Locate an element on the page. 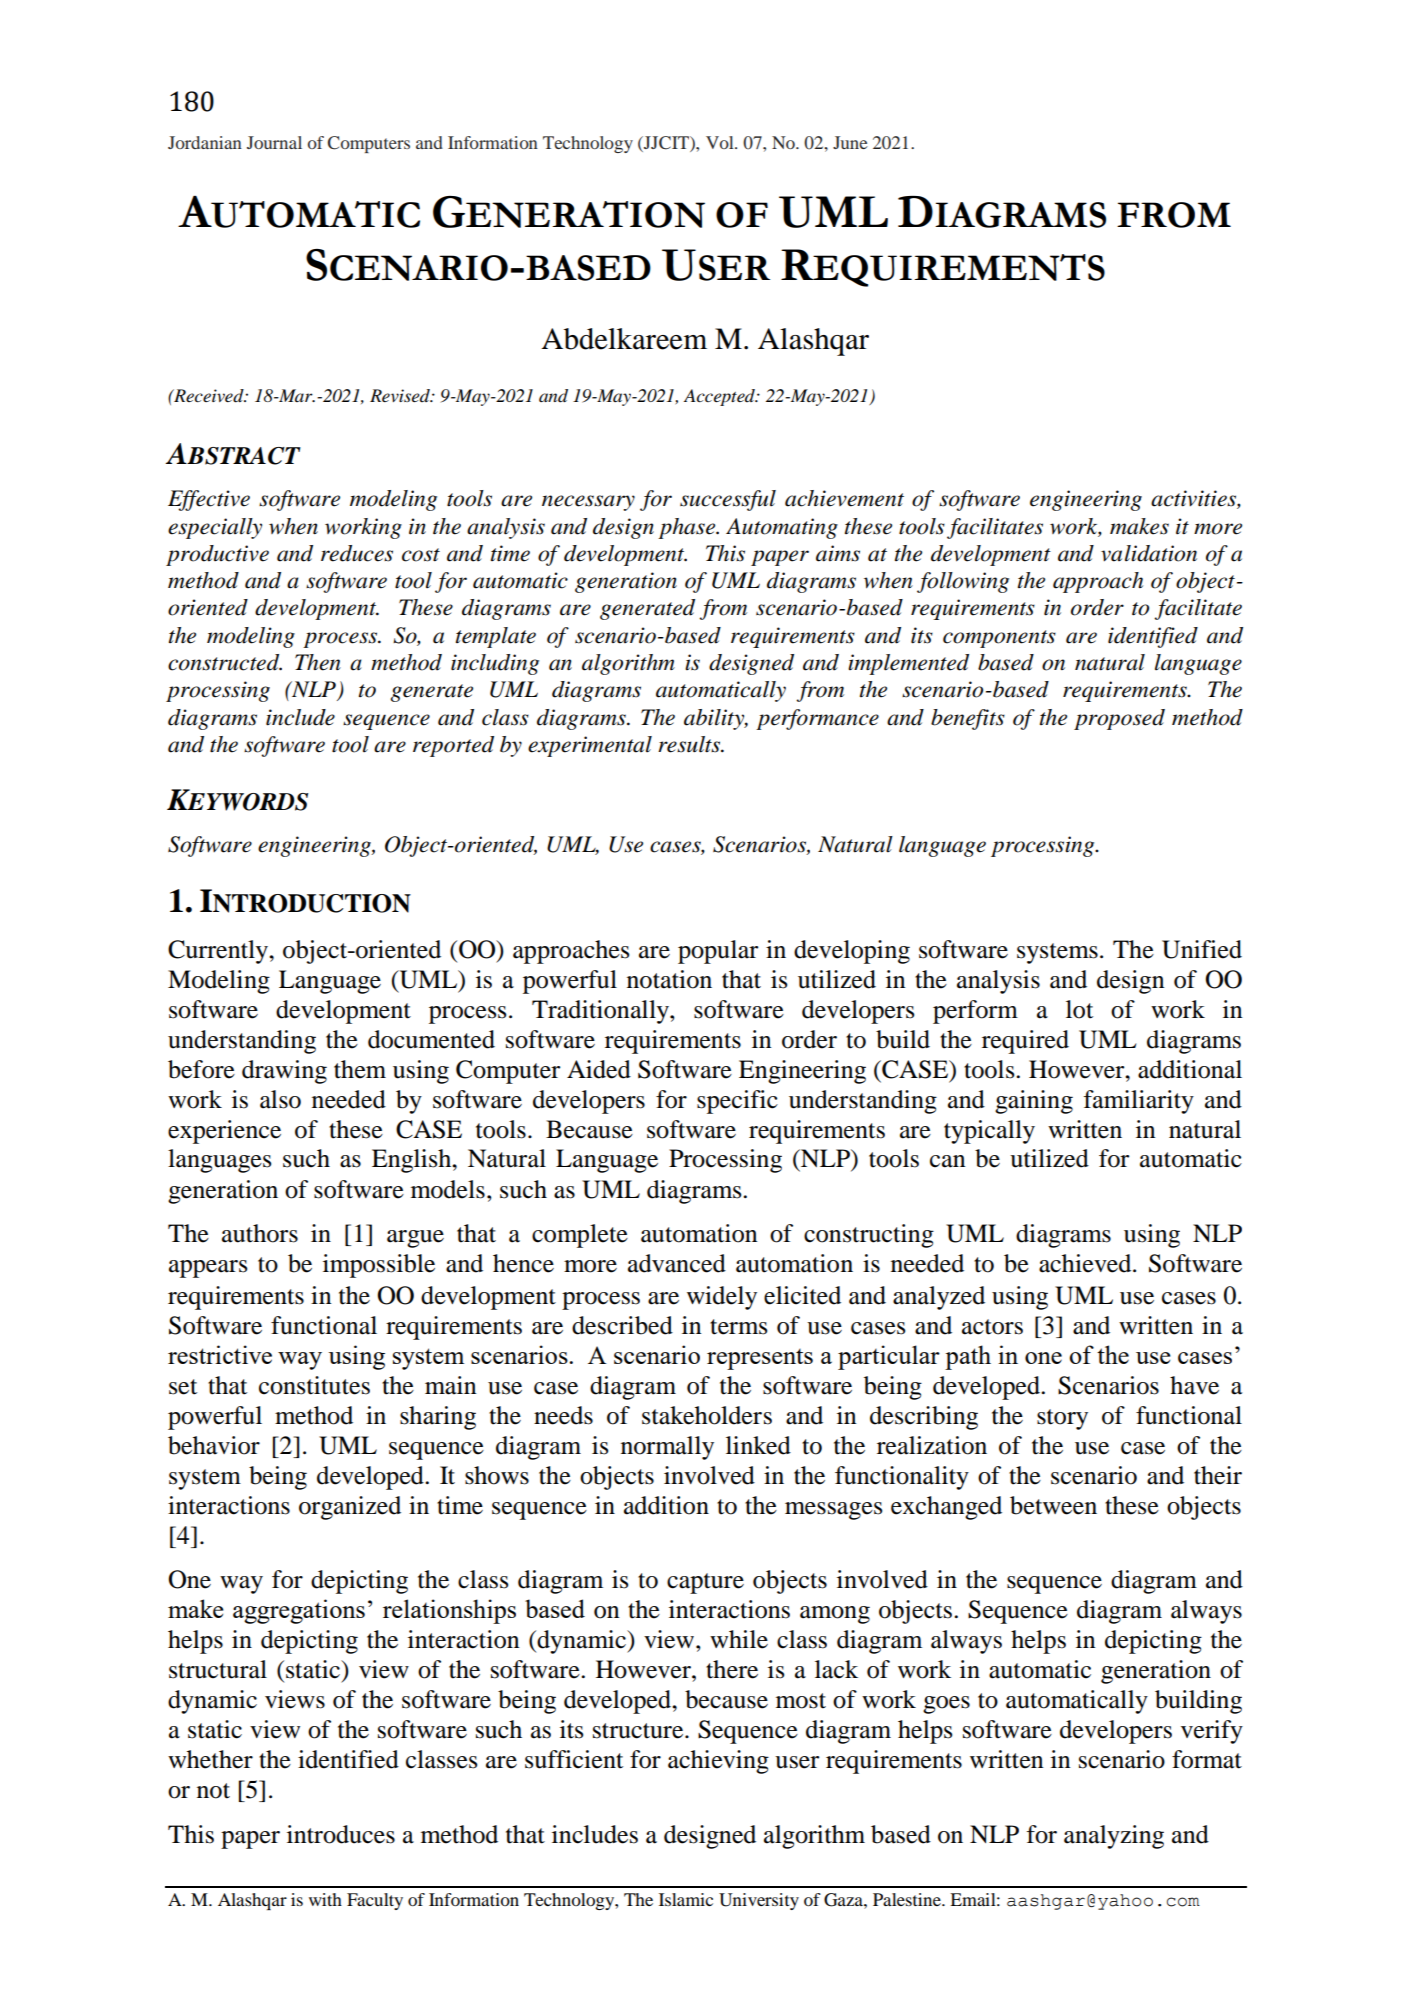 This image has width=1411, height=1995. proposed is located at coordinates (1119, 719).
